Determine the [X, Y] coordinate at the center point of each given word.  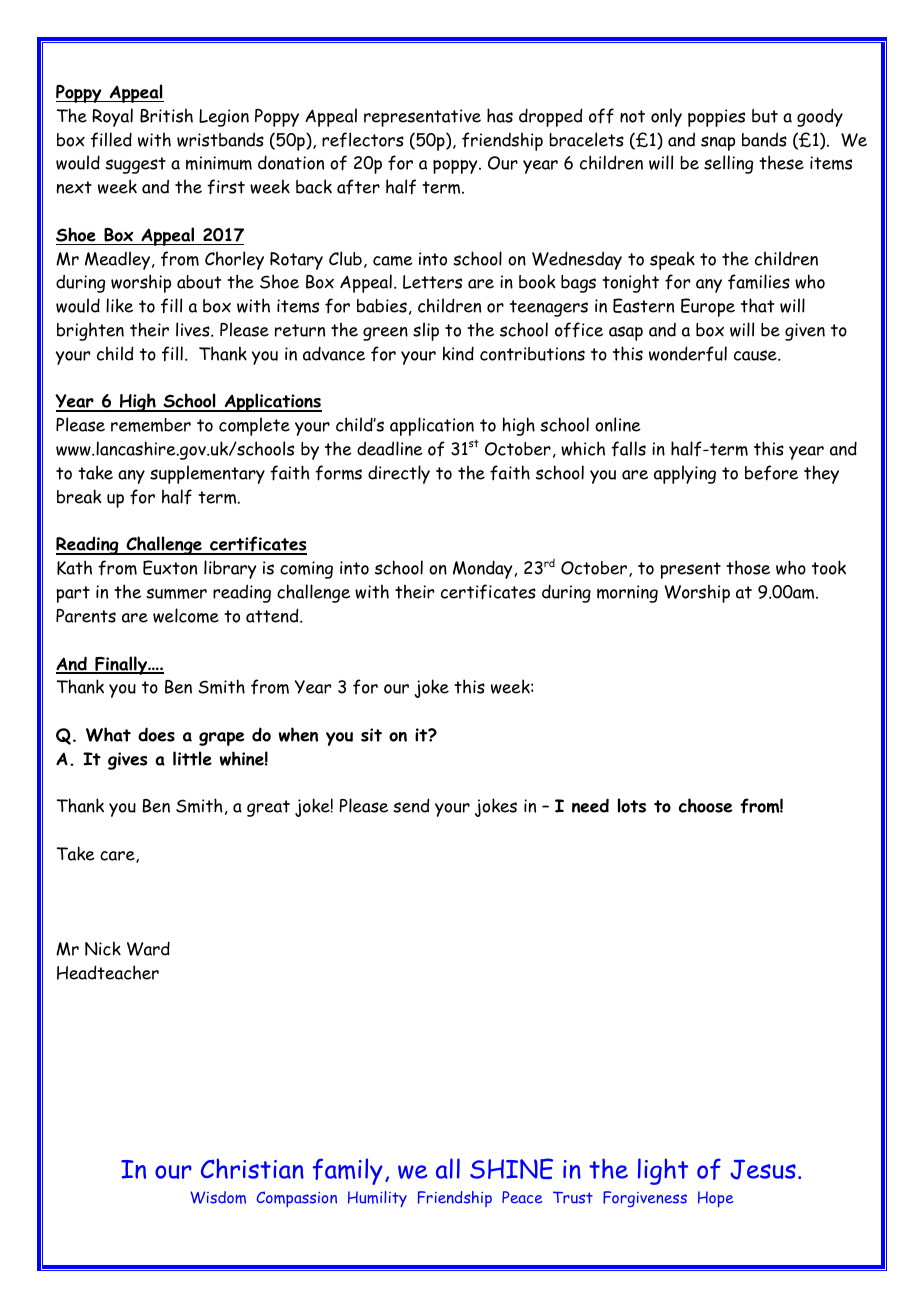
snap [718, 143]
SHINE [511, 1168]
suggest [135, 165]
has [500, 115]
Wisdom [218, 1197]
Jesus [763, 1169]
